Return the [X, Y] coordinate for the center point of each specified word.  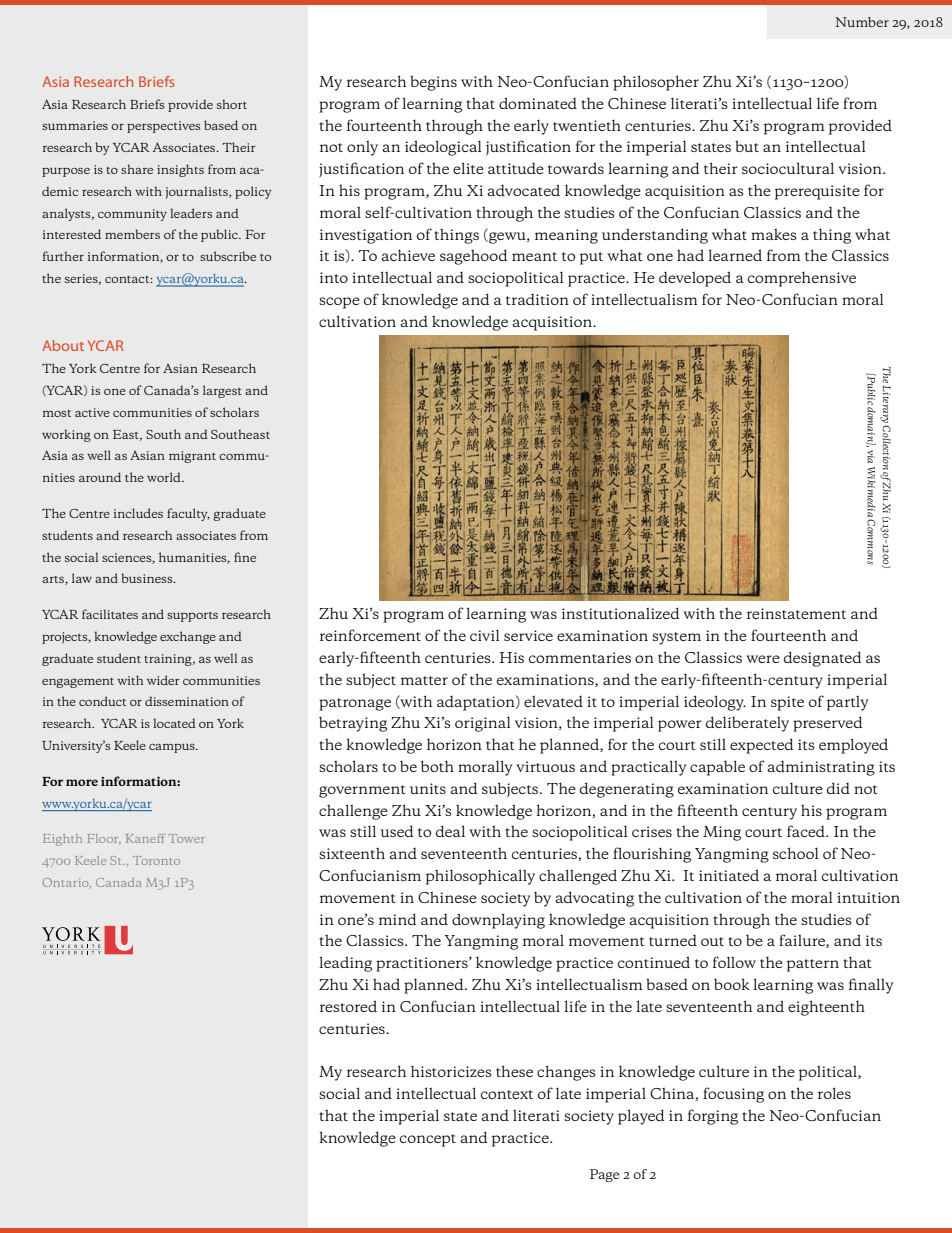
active [92, 412]
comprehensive [802, 279]
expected [761, 746]
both [437, 766]
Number [862, 22]
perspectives [163, 127]
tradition [537, 299]
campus [173, 748]
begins [433, 83]
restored [348, 1006]
